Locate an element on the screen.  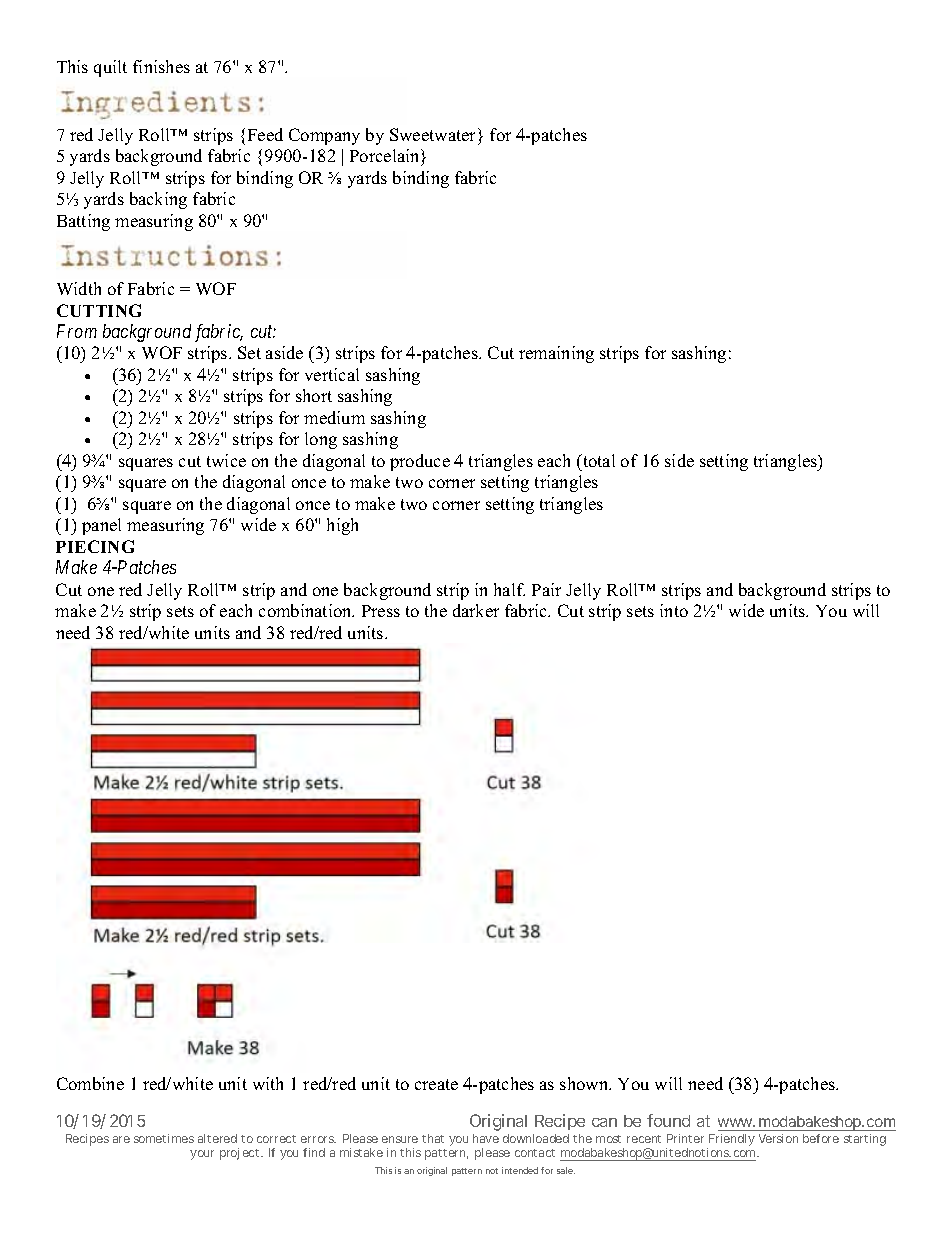
create is located at coordinates (436, 1084).
